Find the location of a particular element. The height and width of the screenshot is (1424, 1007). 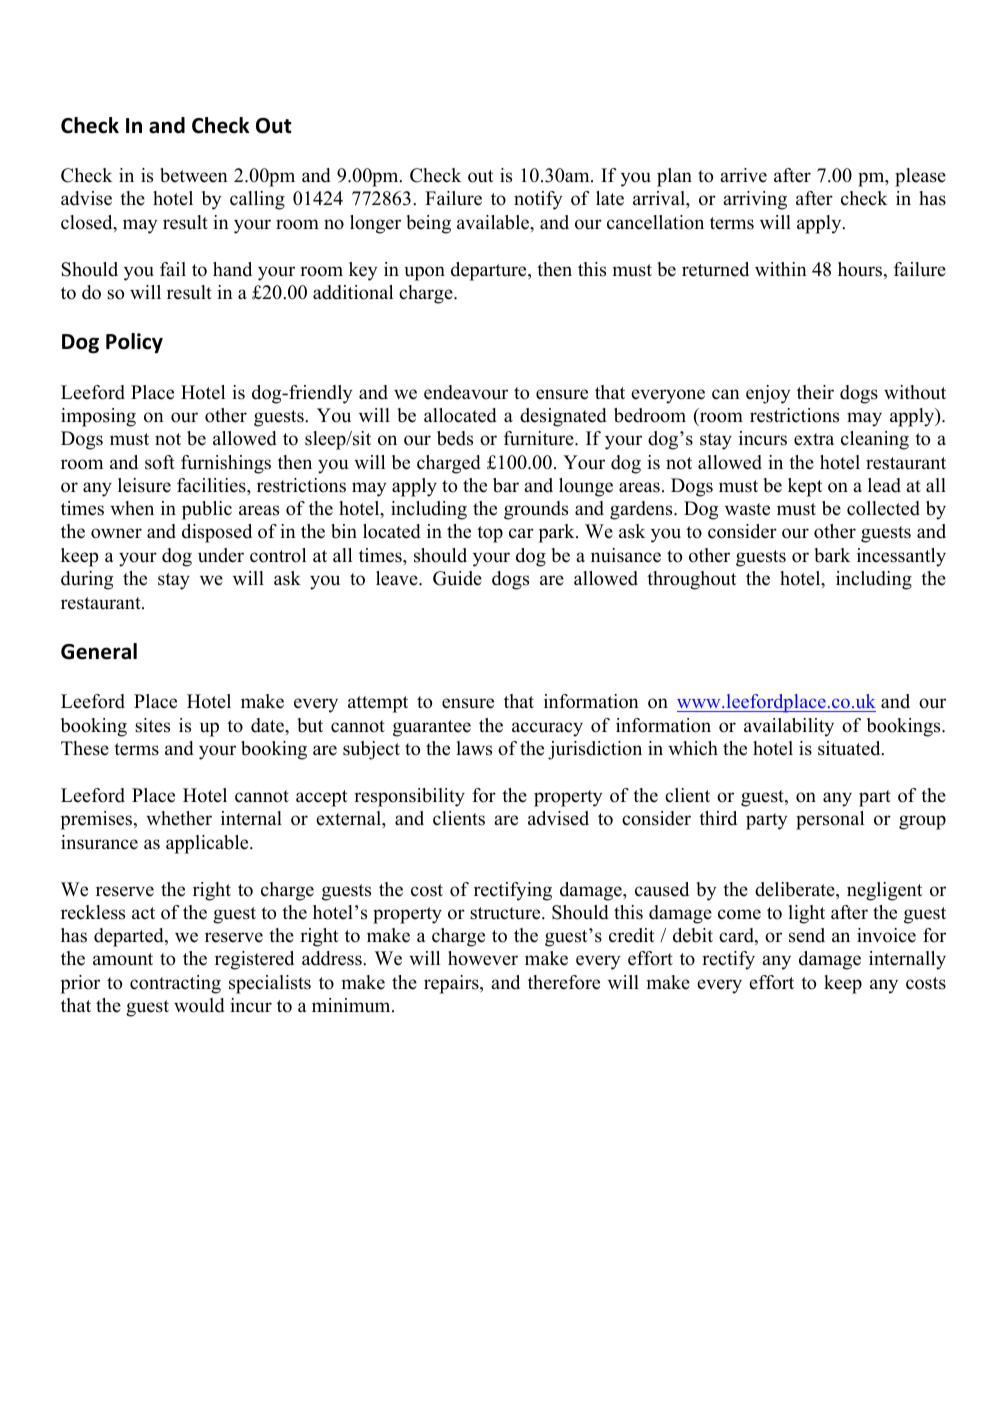

laws is located at coordinates (474, 748).
